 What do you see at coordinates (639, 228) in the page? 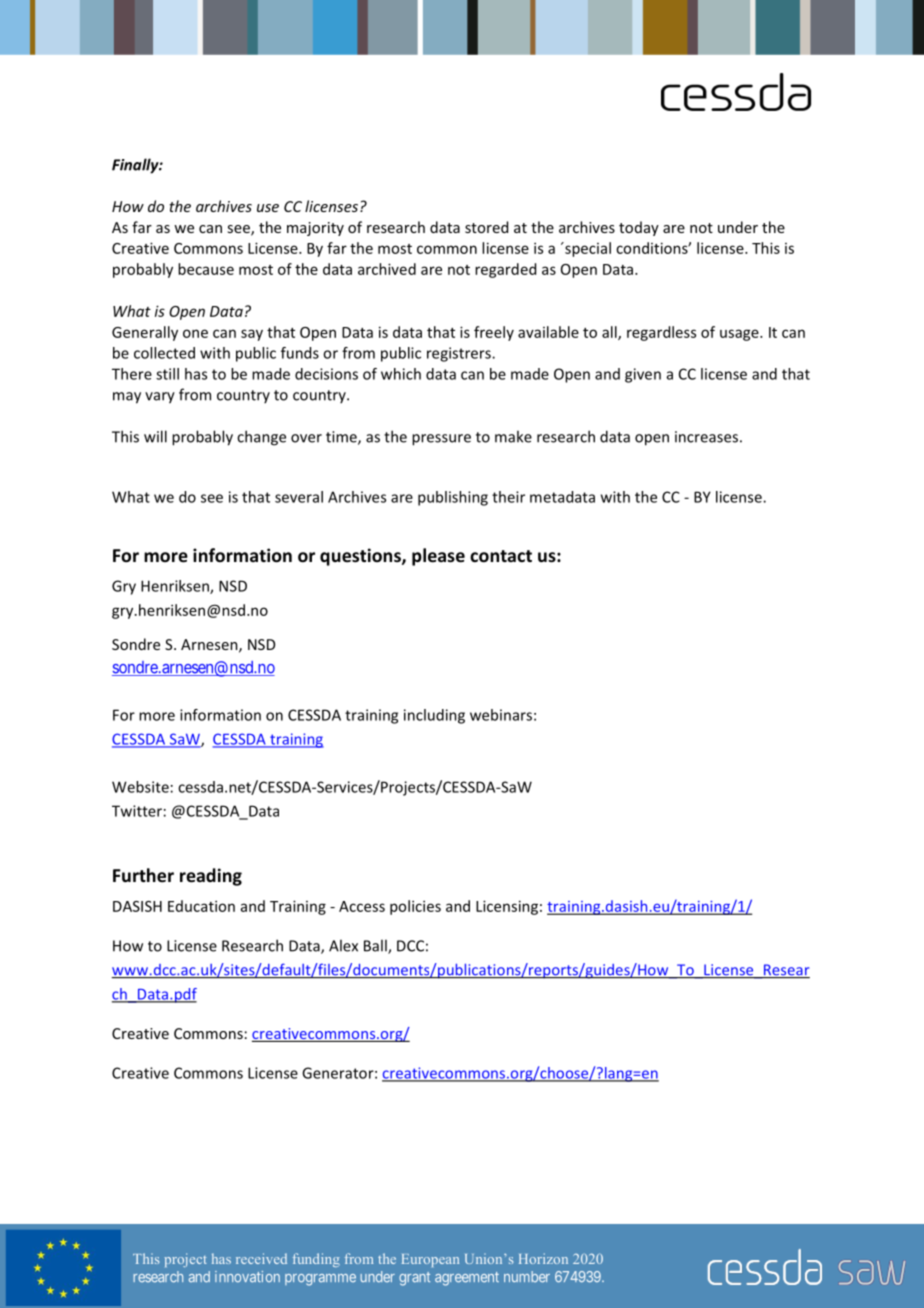
I see `today` at bounding box center [639, 228].
